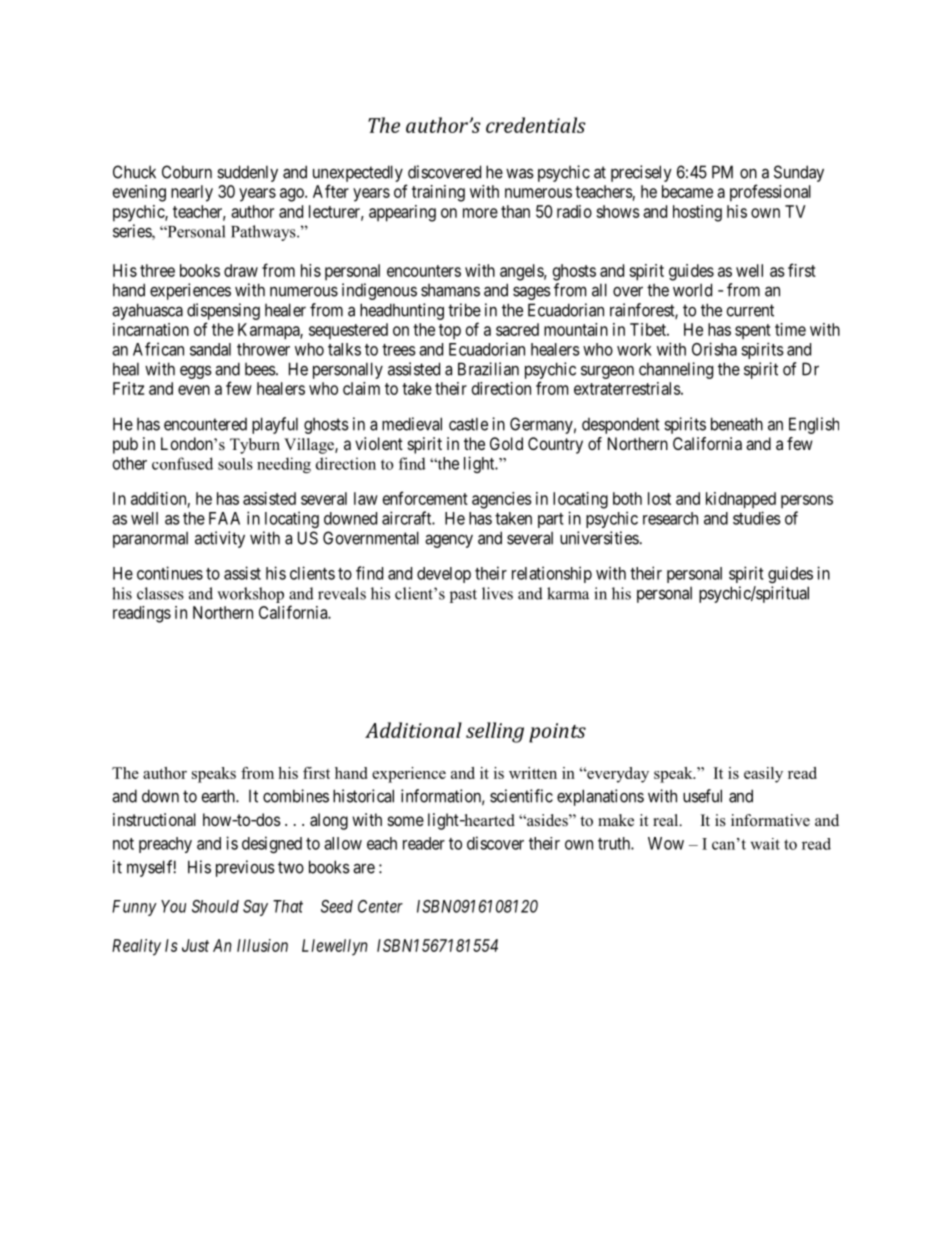  Describe the element at coordinates (215, 906) in the screenshot. I see `Should` at that location.
